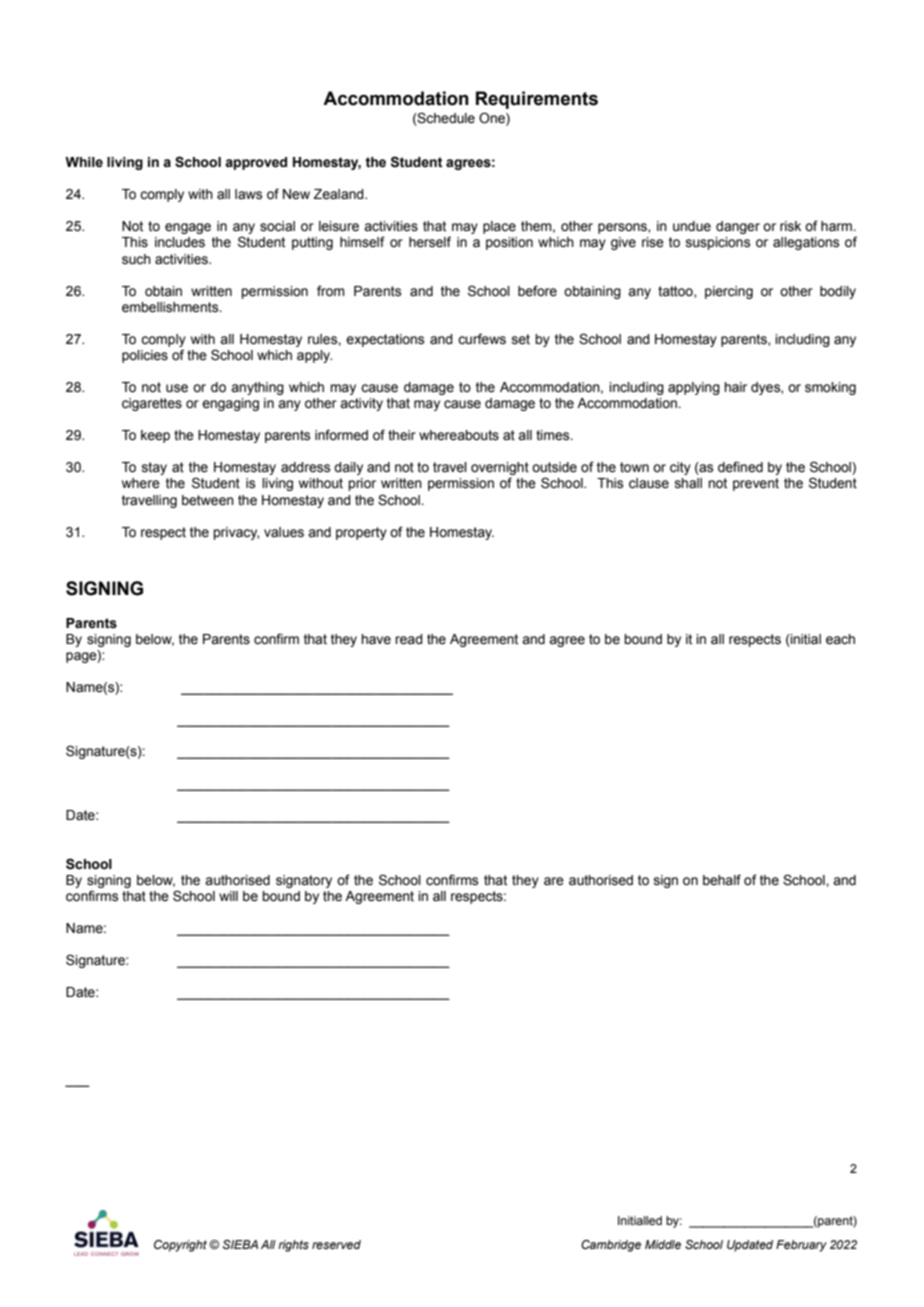 This screenshot has height=1307, width=924. I want to click on Copyright, so click(180, 1246).
